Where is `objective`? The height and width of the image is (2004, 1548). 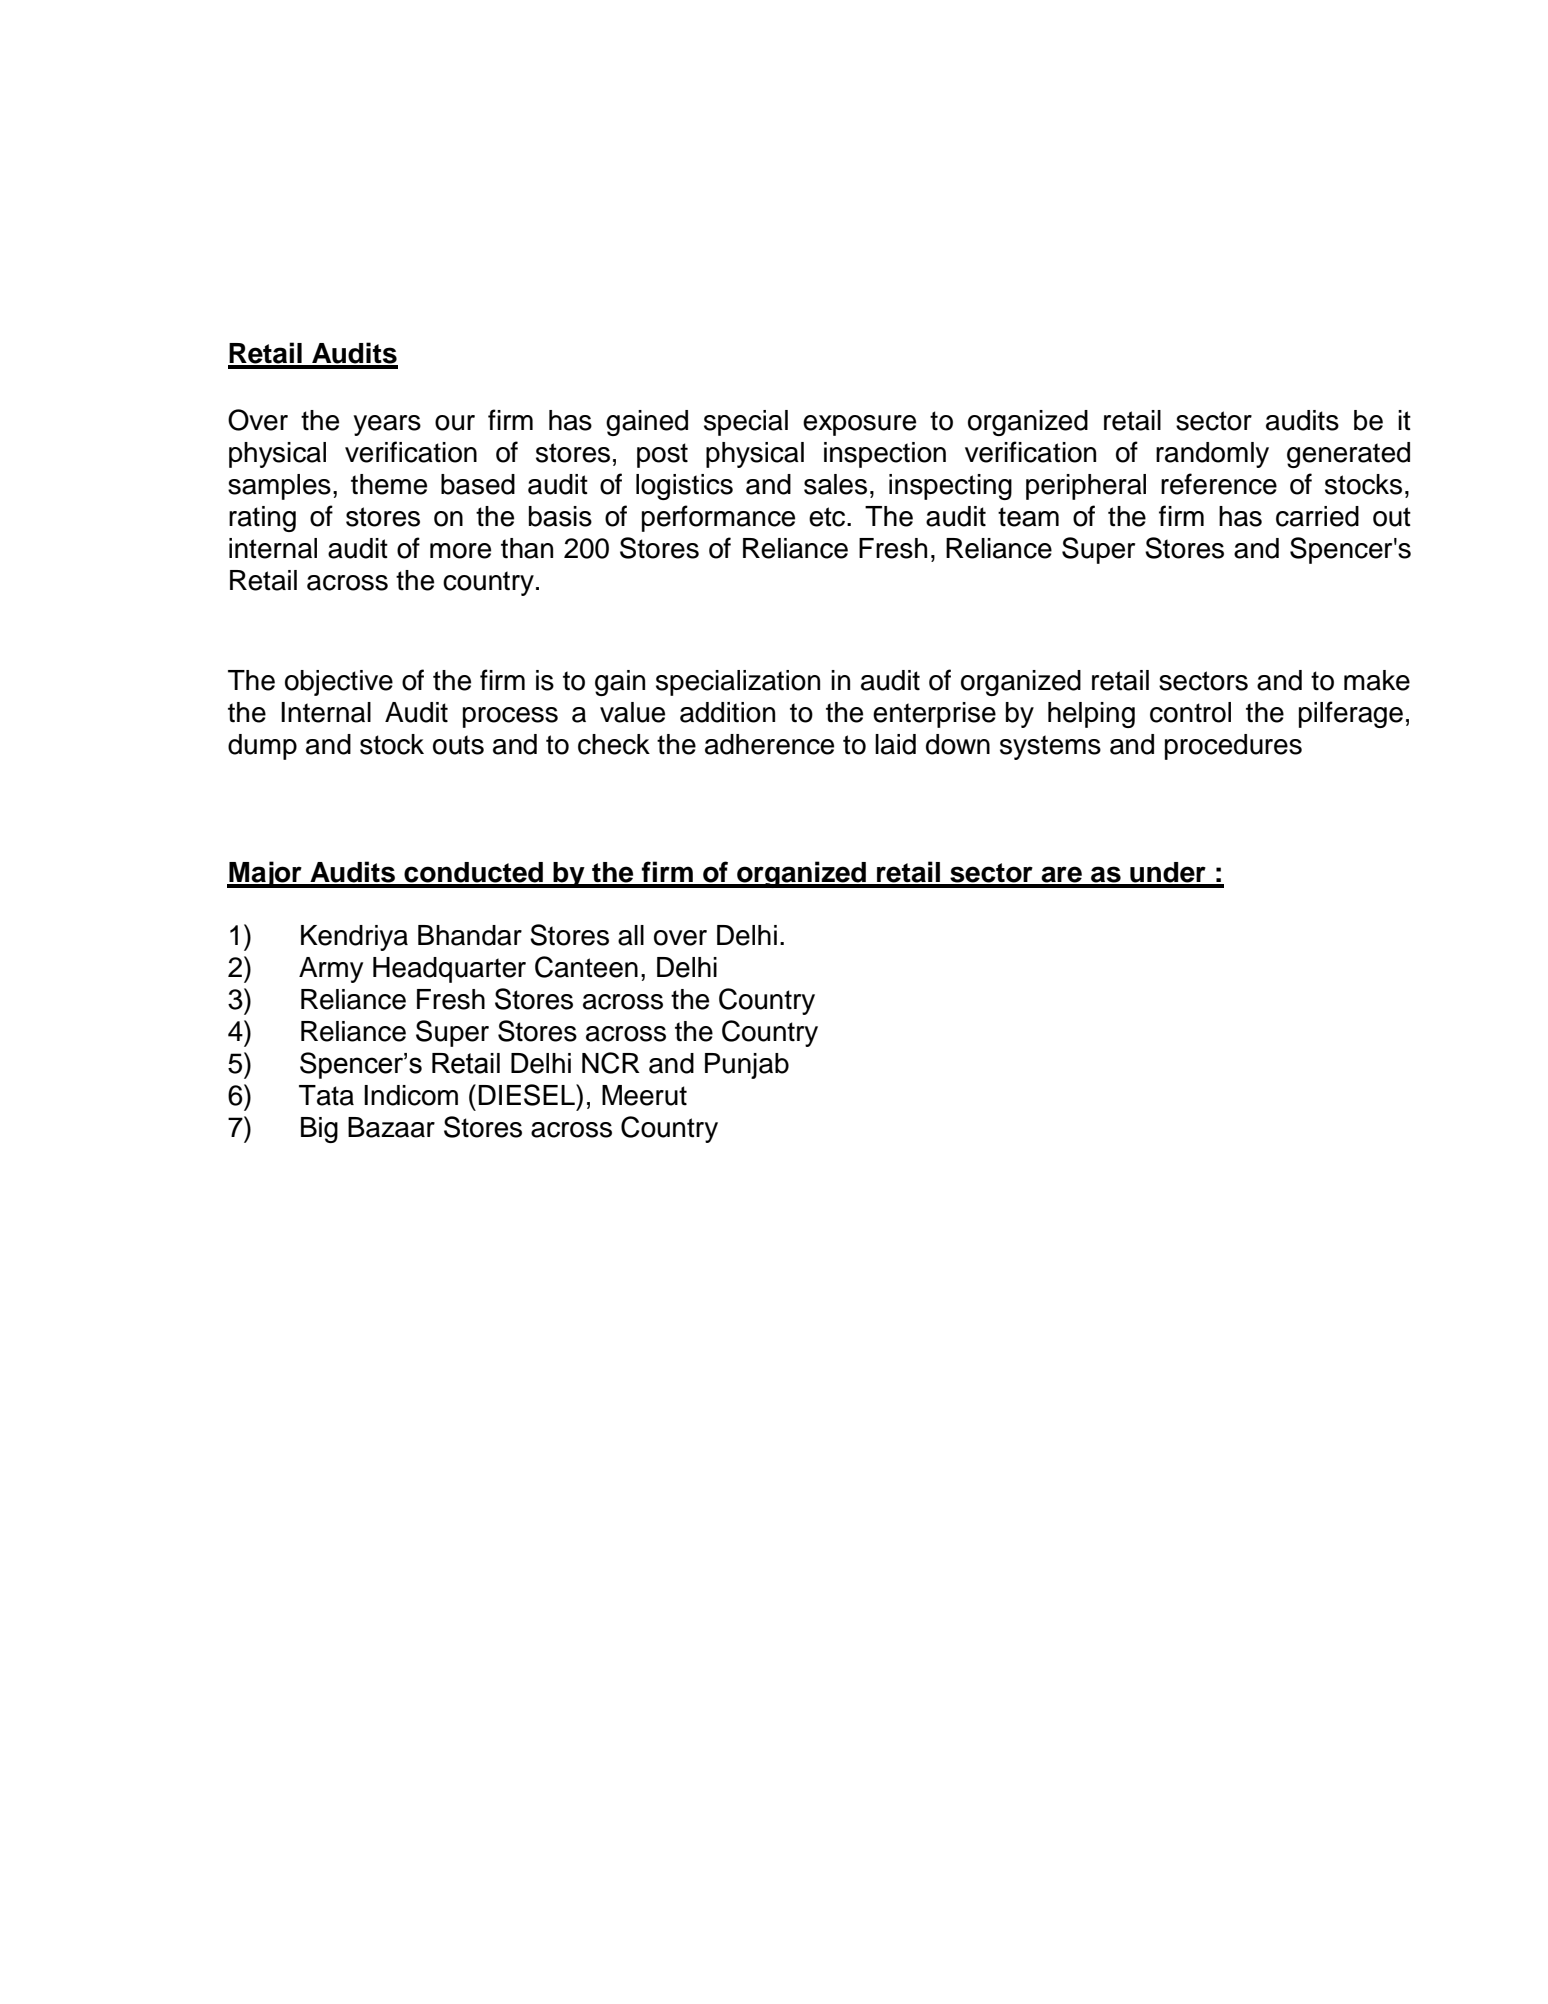
objective is located at coordinates (339, 683).
